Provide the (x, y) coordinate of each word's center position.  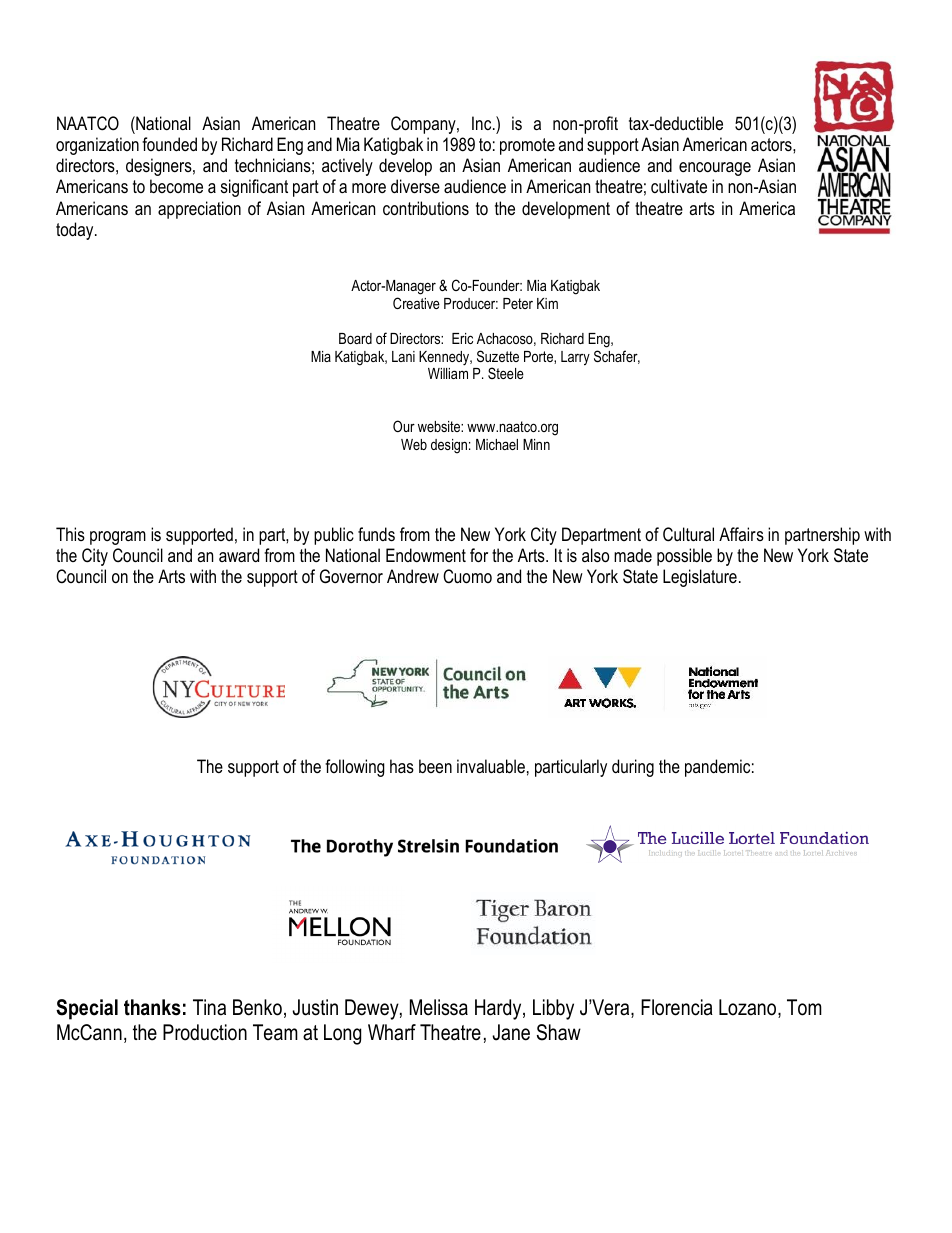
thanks (152, 1007)
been (435, 766)
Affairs (741, 534)
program (118, 538)
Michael (497, 444)
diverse (415, 186)
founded (169, 144)
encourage (715, 169)
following (355, 768)
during (633, 768)
